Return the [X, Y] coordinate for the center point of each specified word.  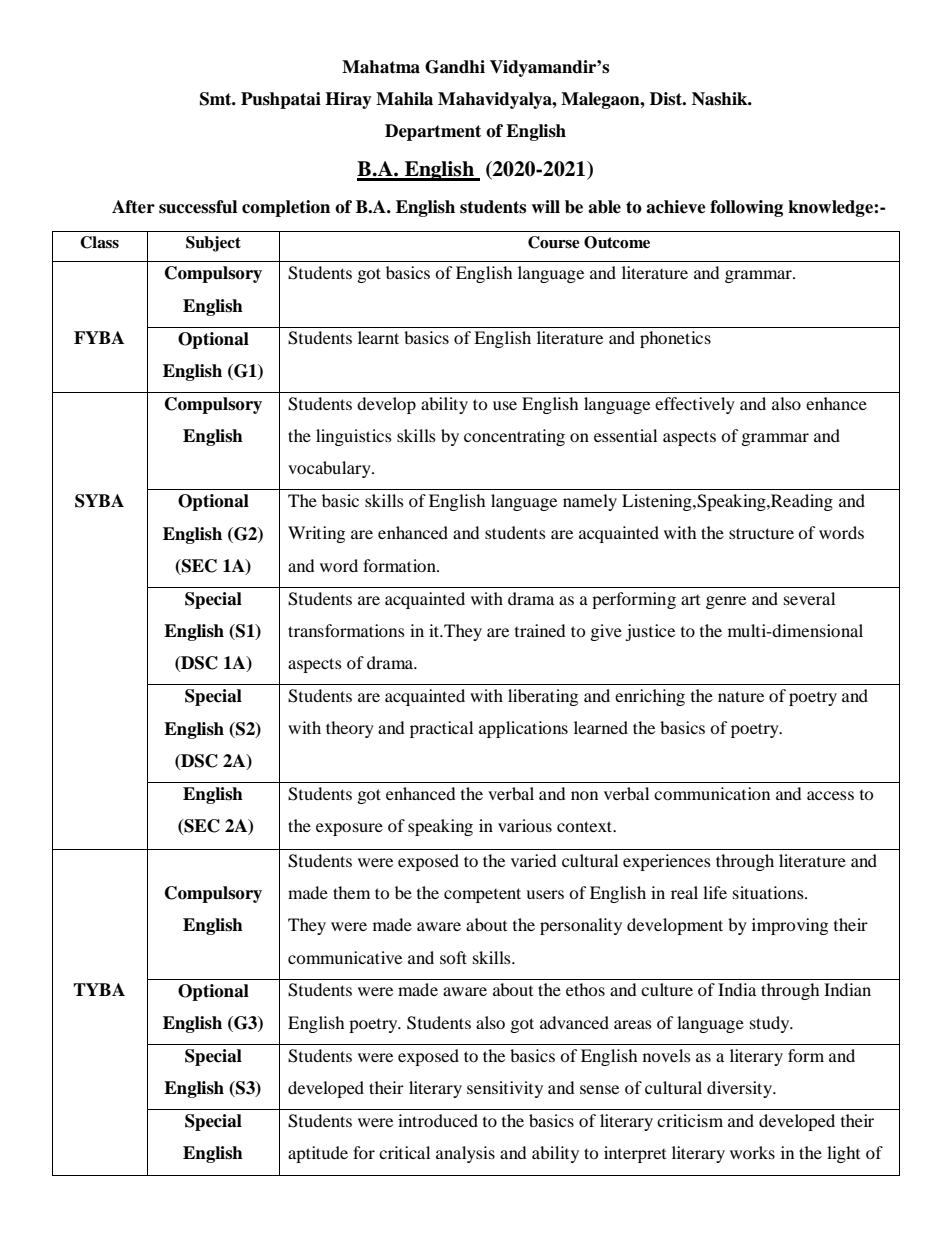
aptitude [318, 1154]
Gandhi [455, 67]
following [746, 208]
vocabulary [330, 469]
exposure [349, 829]
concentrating [514, 437]
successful [198, 207]
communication [712, 793]
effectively [695, 405]
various [525, 825]
